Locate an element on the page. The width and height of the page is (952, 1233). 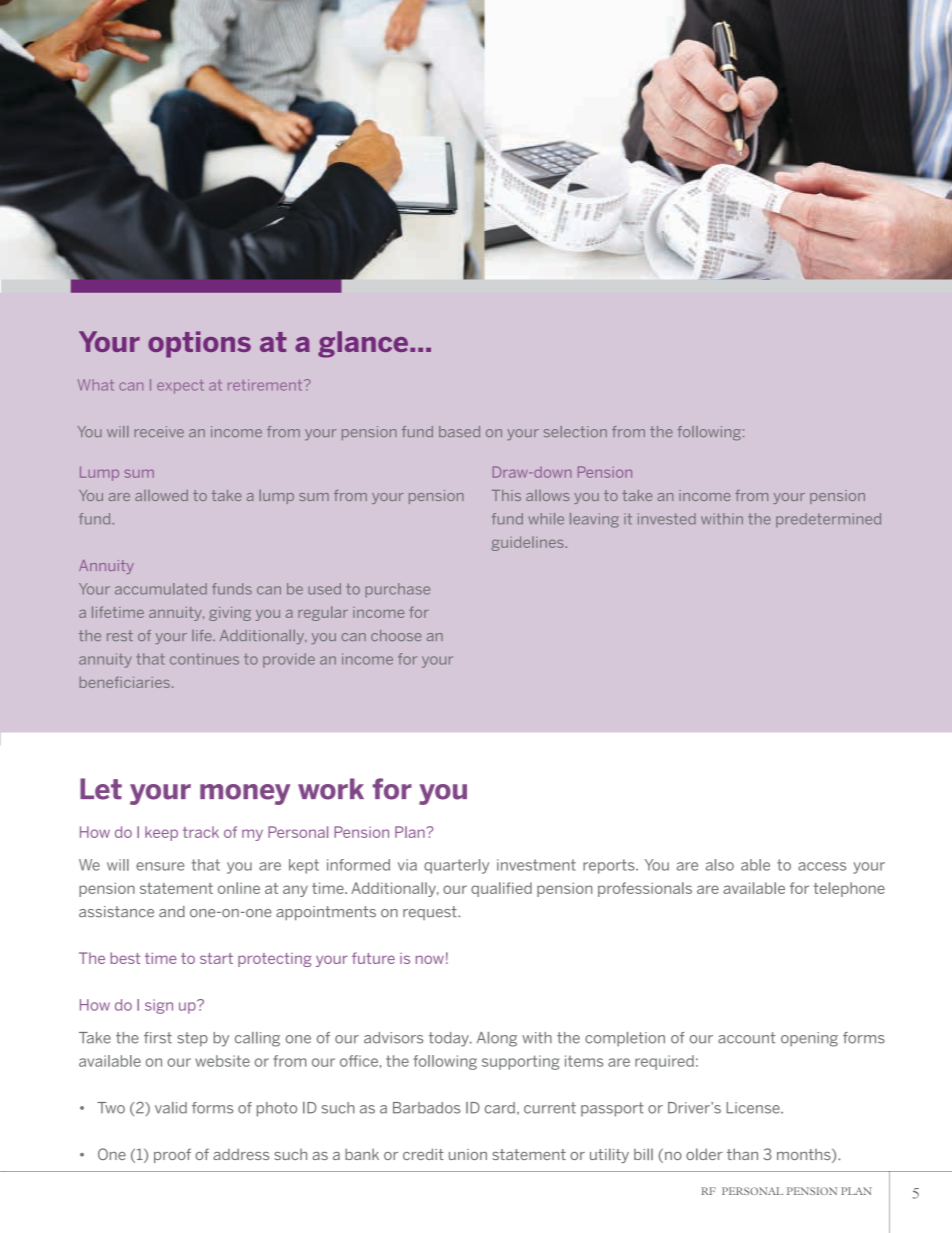
now is located at coordinates (430, 959).
